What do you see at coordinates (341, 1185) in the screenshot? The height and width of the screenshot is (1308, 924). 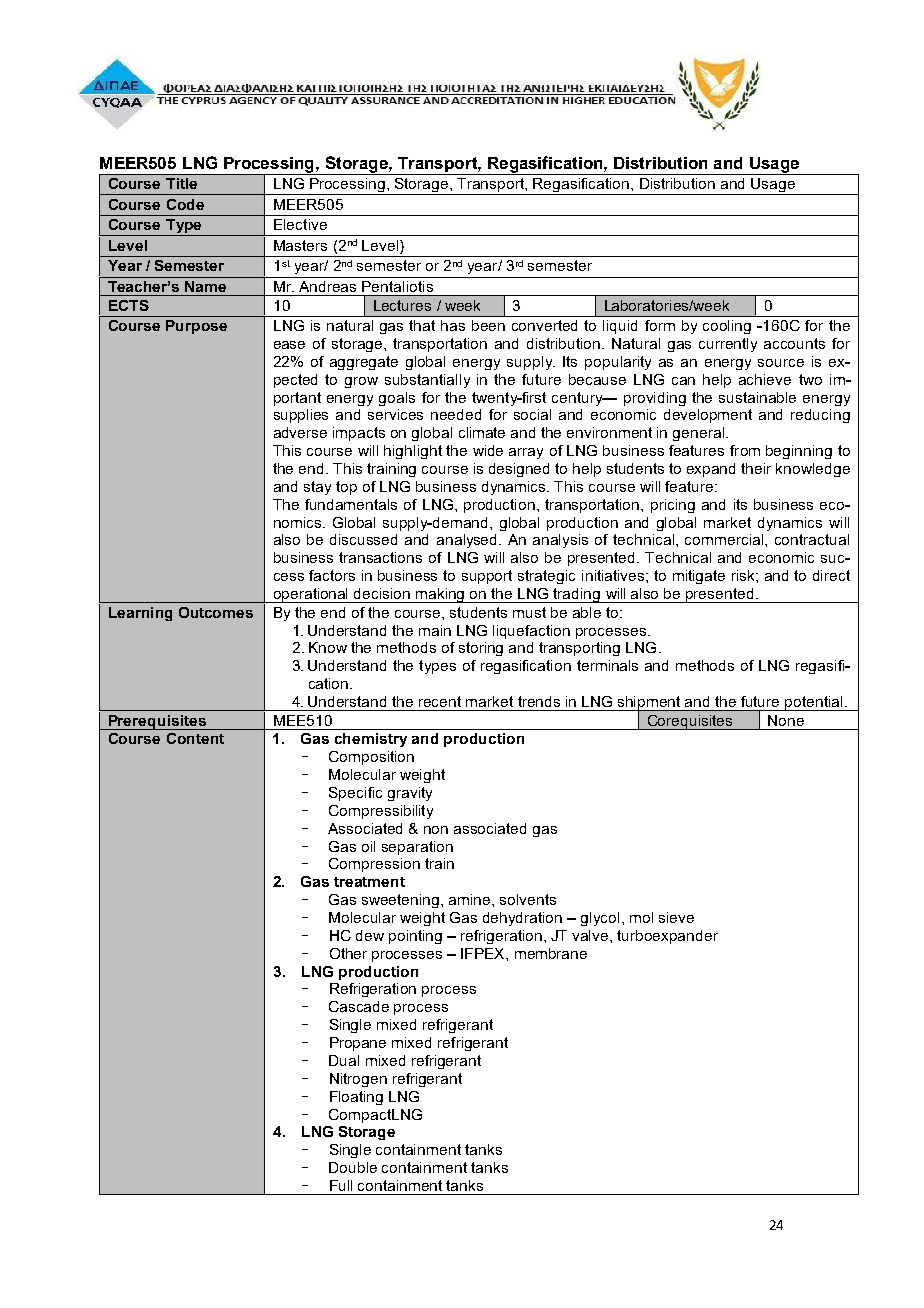 I see `Full` at bounding box center [341, 1185].
